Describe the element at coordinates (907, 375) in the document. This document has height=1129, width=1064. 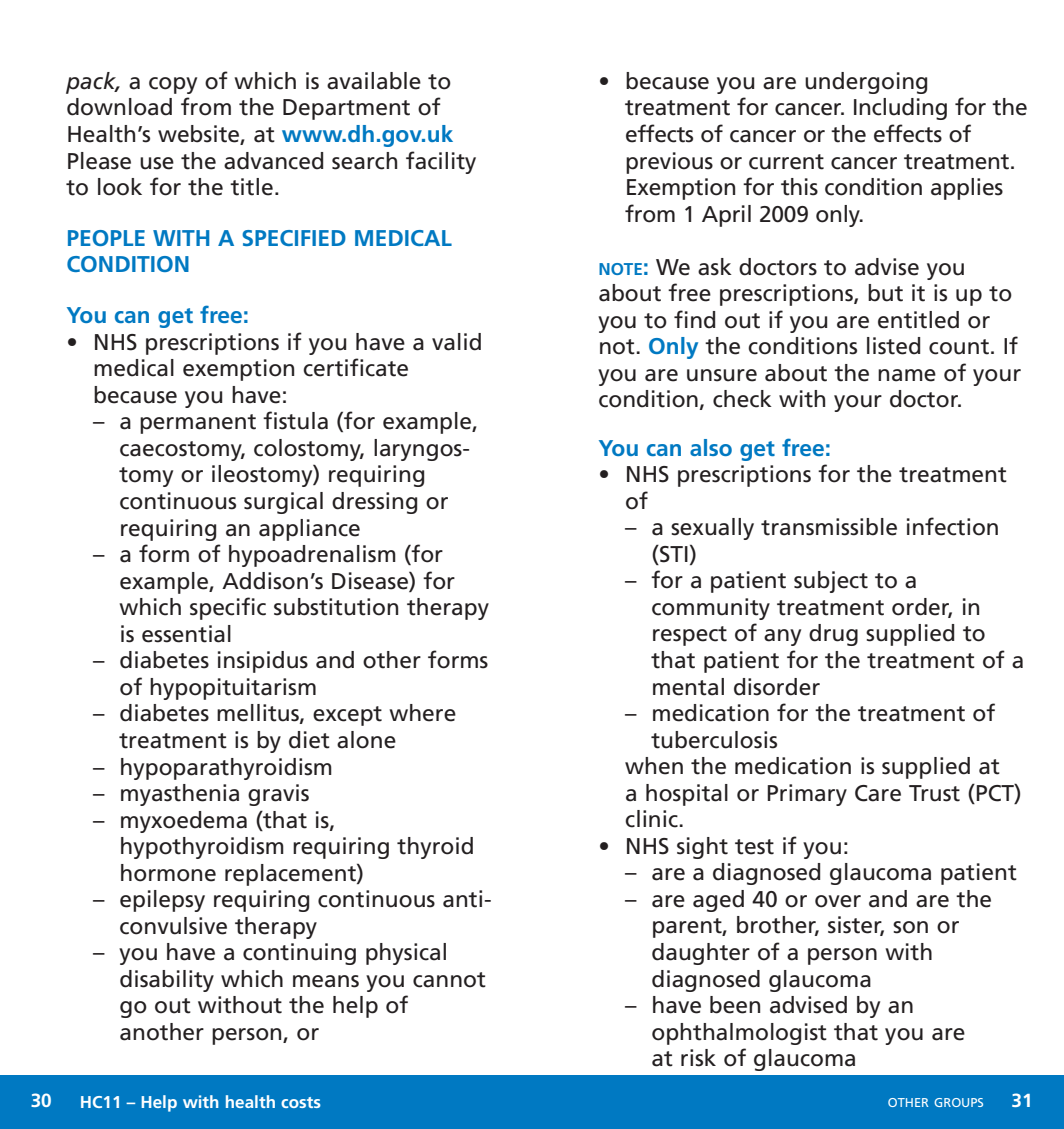
I see `name` at that location.
